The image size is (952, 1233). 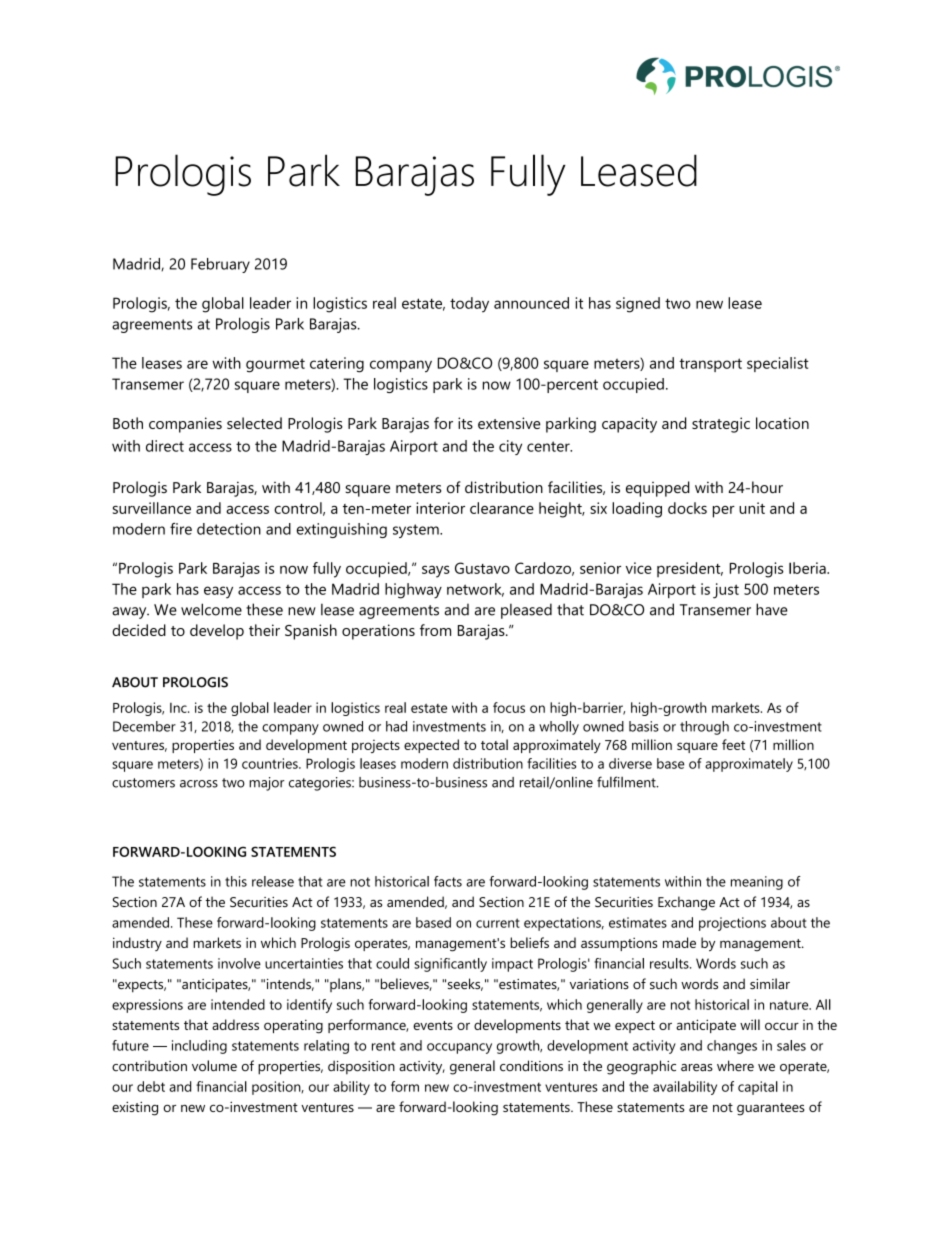 What do you see at coordinates (220, 265) in the screenshot?
I see `February` at bounding box center [220, 265].
